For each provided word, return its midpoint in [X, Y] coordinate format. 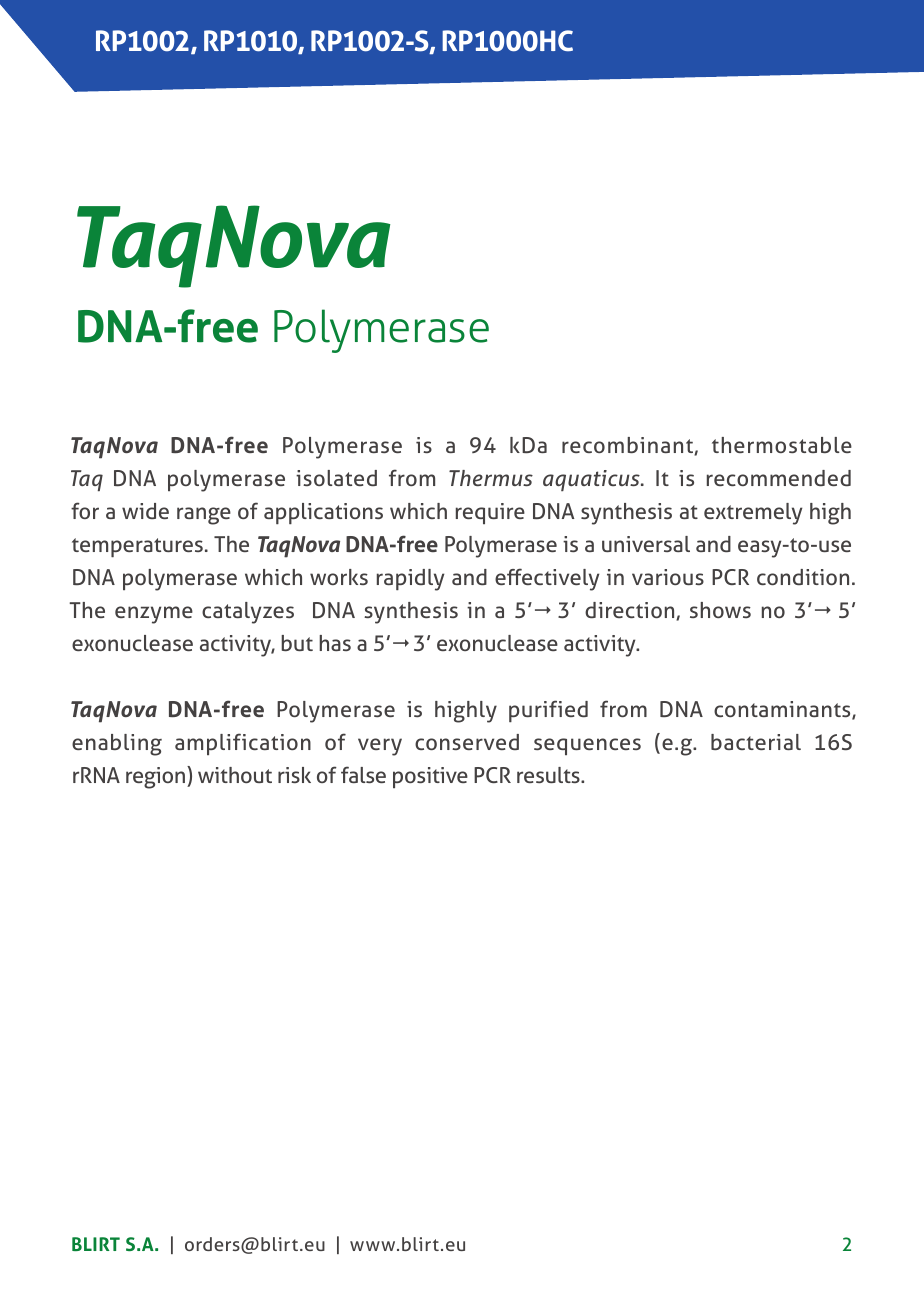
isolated [336, 478]
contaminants [783, 710]
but [297, 643]
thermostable [782, 445]
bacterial [756, 742]
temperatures [137, 548]
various [668, 577]
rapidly [410, 580]
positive [430, 777]
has [335, 643]
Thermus [491, 478]
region [157, 777]
